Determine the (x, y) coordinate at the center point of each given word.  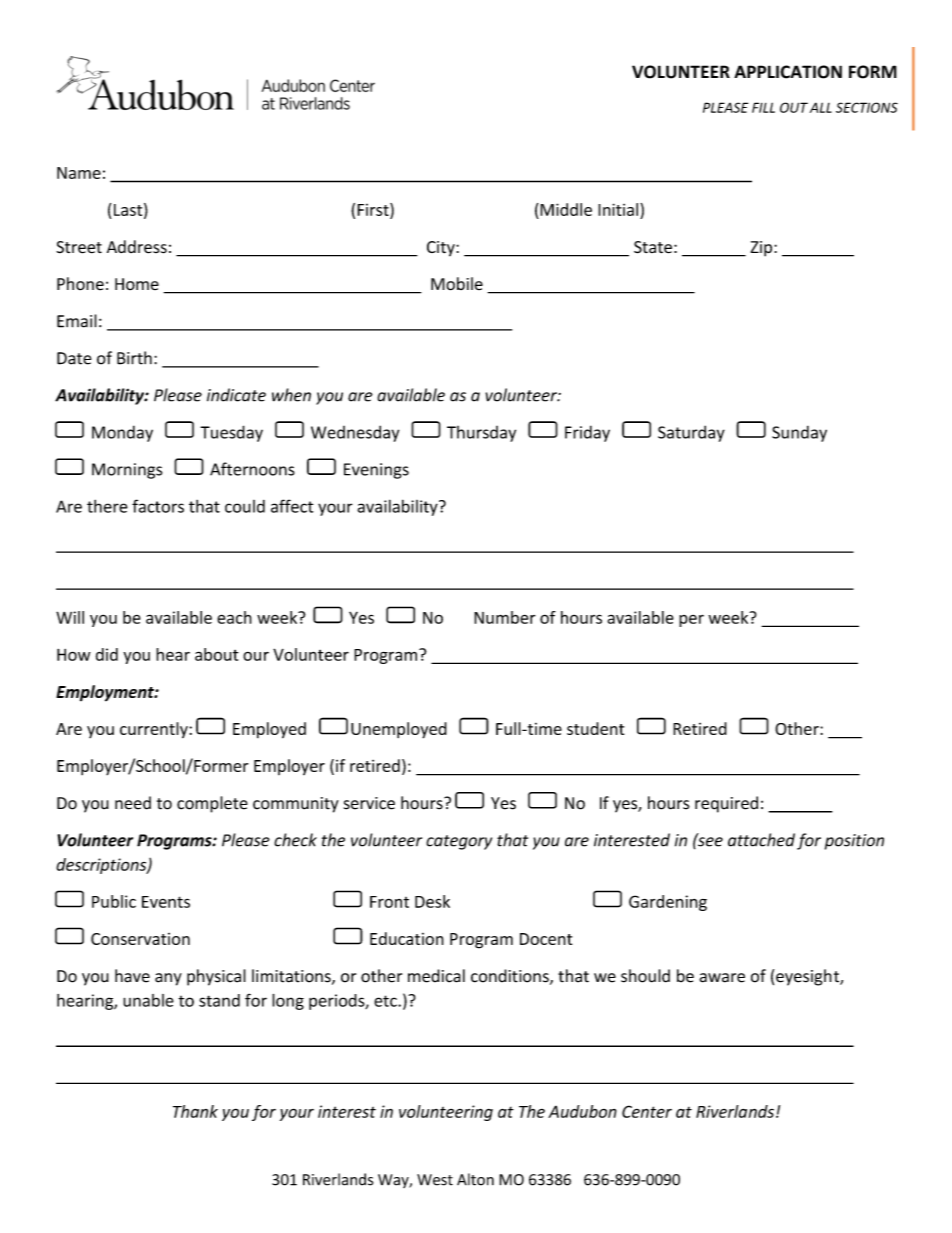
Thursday (481, 434)
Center (647, 1111)
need (133, 803)
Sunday (799, 434)
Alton (475, 1179)
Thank (195, 1111)
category (459, 842)
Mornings (127, 471)
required (726, 804)
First (374, 209)
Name (79, 173)
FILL (763, 107)
